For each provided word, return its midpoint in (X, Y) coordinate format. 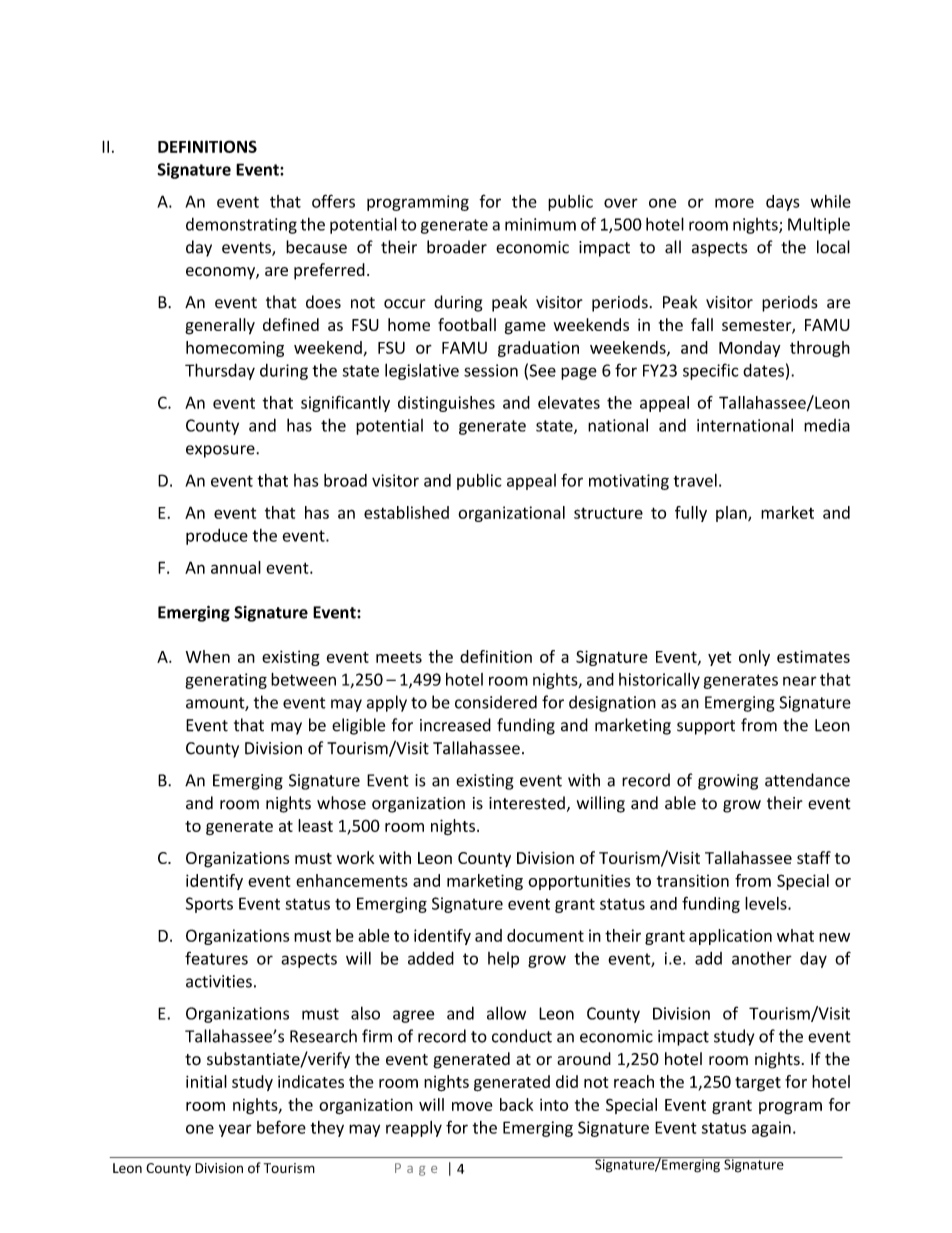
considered (496, 702)
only (754, 658)
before (281, 1127)
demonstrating (241, 226)
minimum (540, 224)
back (516, 1104)
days (783, 203)
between (303, 679)
